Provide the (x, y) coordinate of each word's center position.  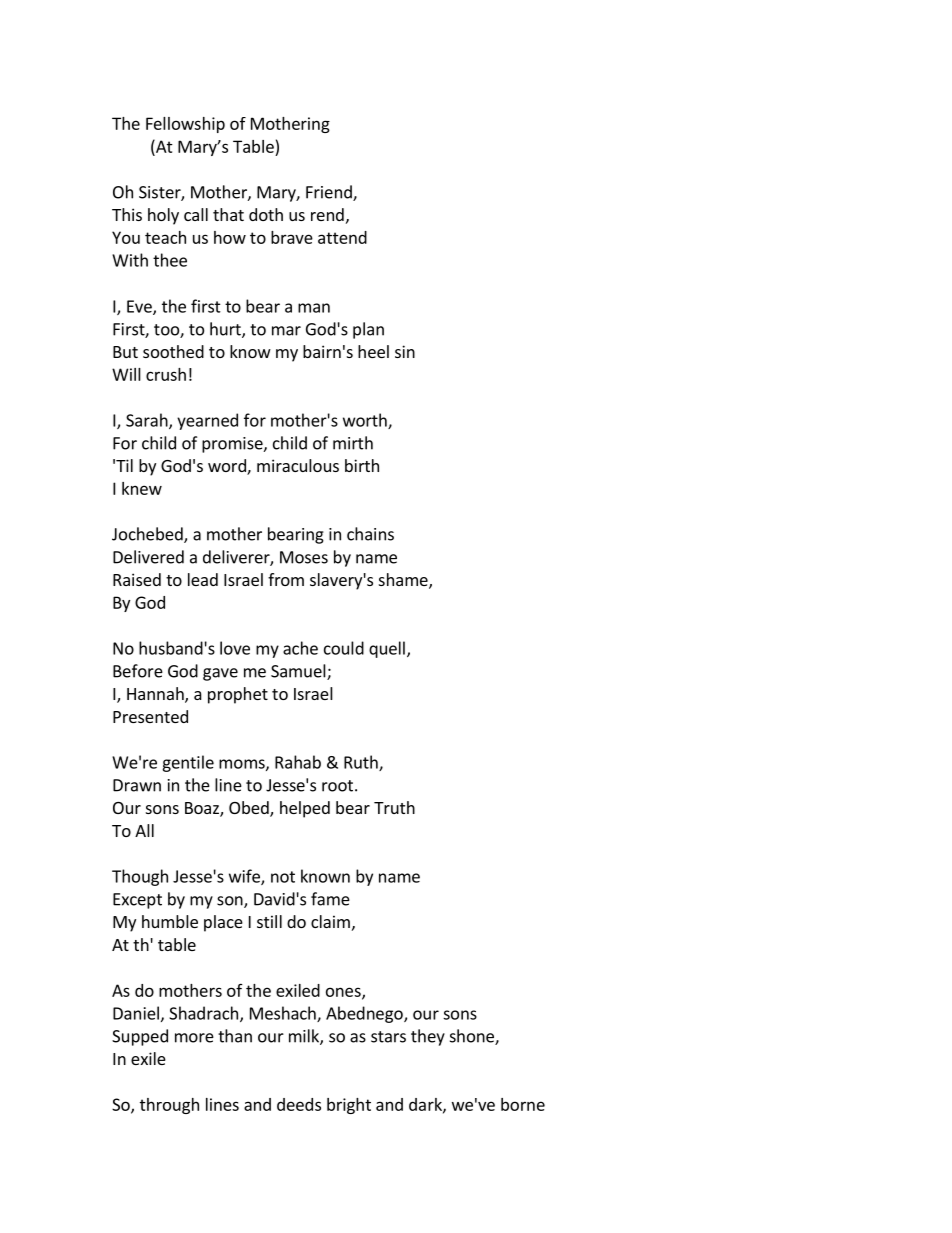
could (344, 648)
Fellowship (185, 125)
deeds (299, 1104)
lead (203, 579)
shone (473, 1037)
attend (342, 237)
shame (404, 581)
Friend (330, 193)
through (169, 1106)
